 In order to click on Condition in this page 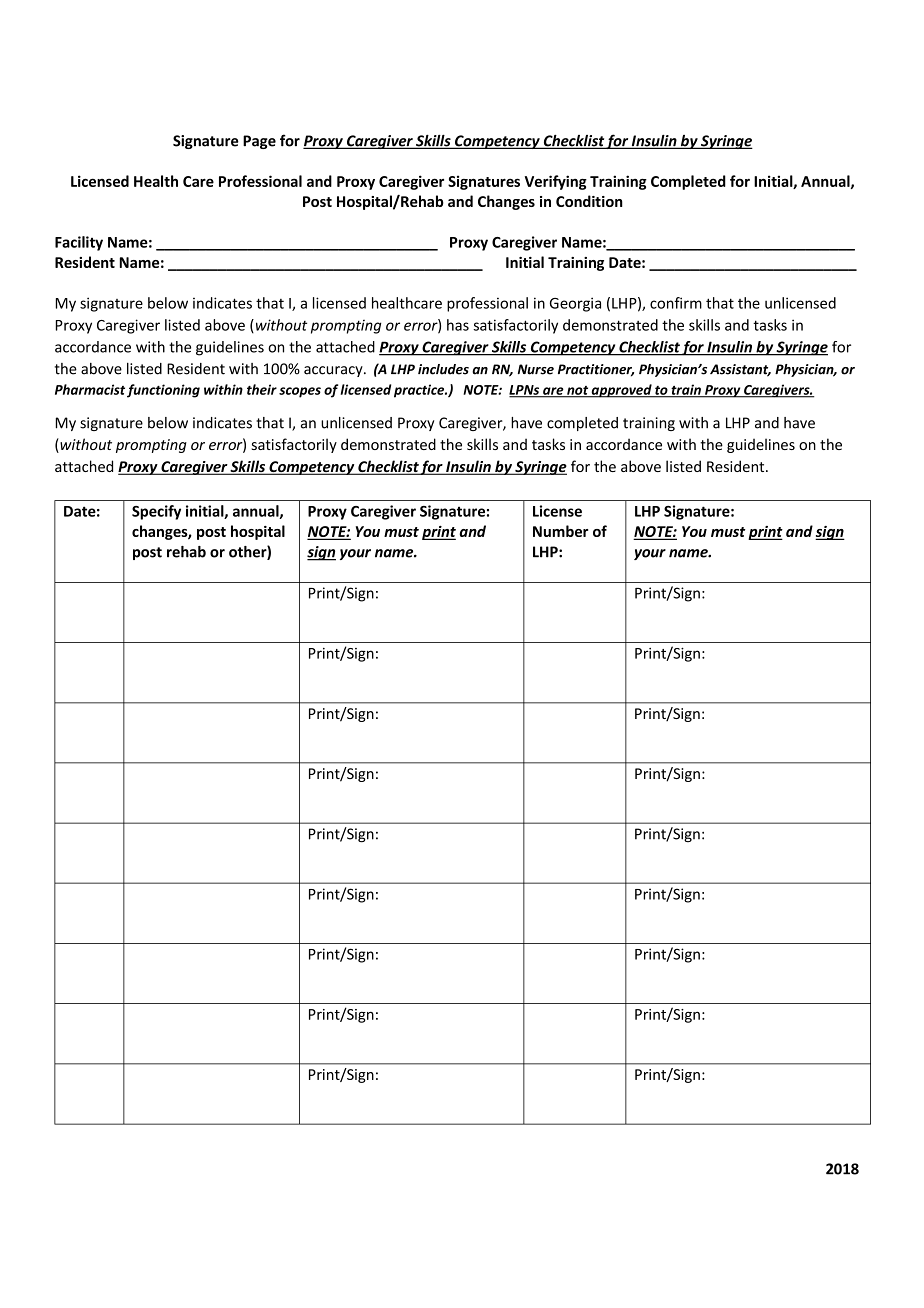, I will do `click(589, 201)`.
